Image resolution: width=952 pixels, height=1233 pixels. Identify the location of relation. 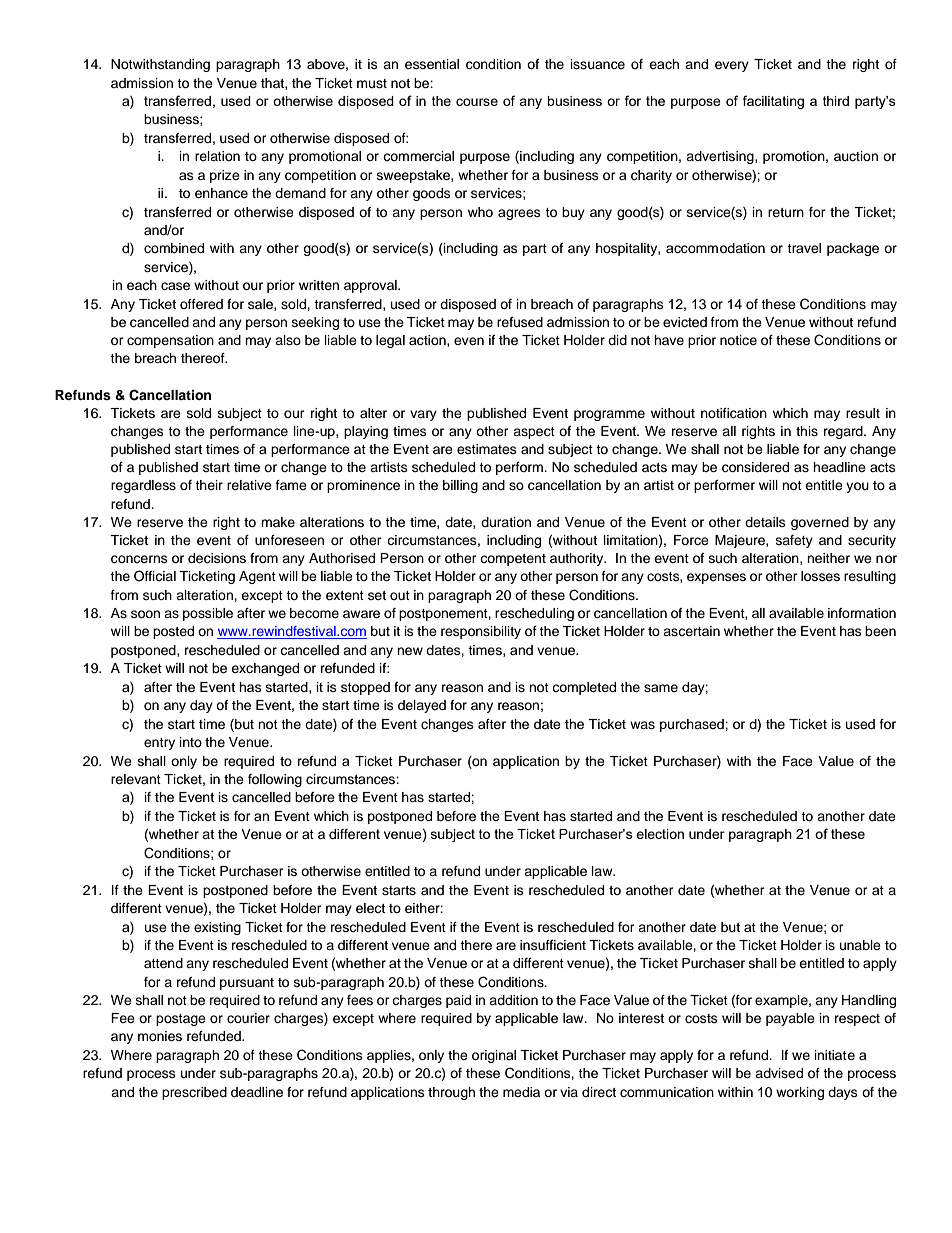
(217, 156).
